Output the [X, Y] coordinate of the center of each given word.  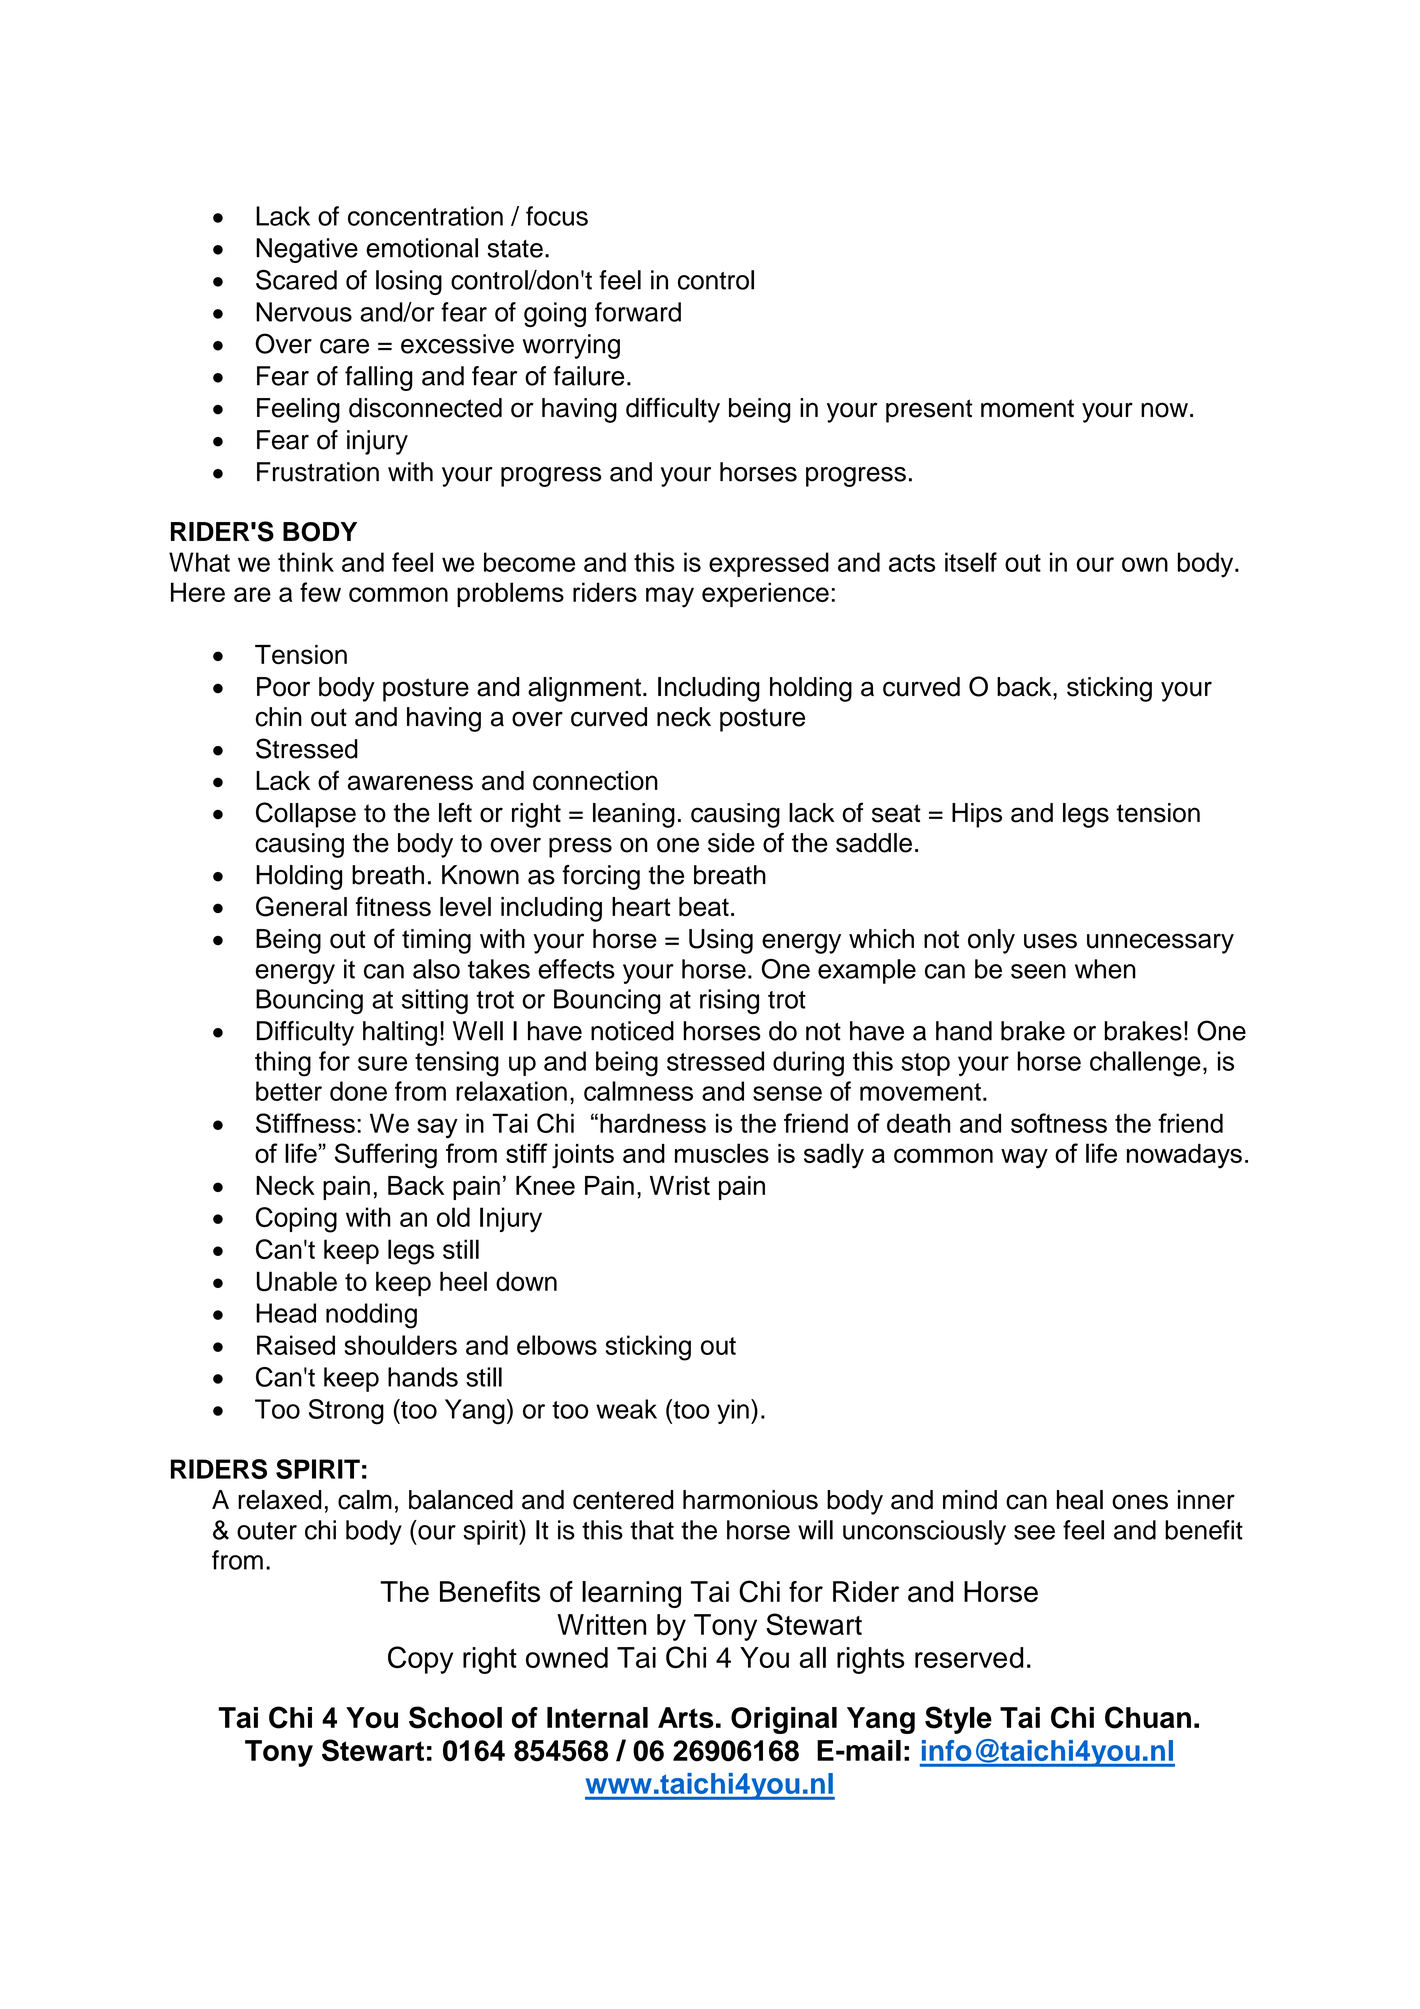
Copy [420, 1660]
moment [1027, 408]
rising [729, 1001]
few [320, 592]
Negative [307, 250]
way [1024, 1158]
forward [638, 312]
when [1105, 969]
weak [626, 1409]
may [670, 597]
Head [286, 1313]
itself [971, 562]
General [301, 906]
